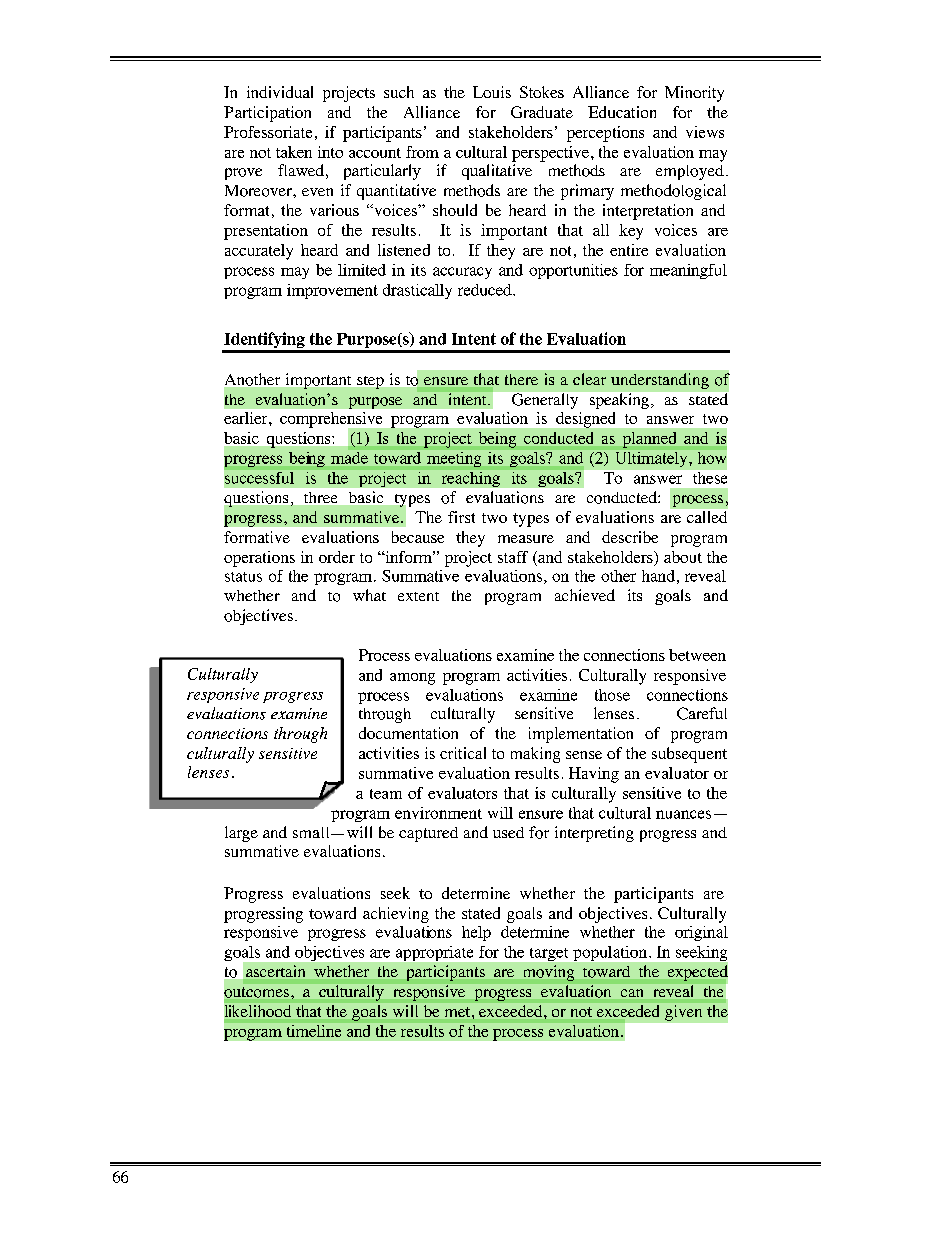 The width and height of the screenshot is (952, 1233). Describe the element at coordinates (513, 557) in the screenshot. I see `staff` at that location.
